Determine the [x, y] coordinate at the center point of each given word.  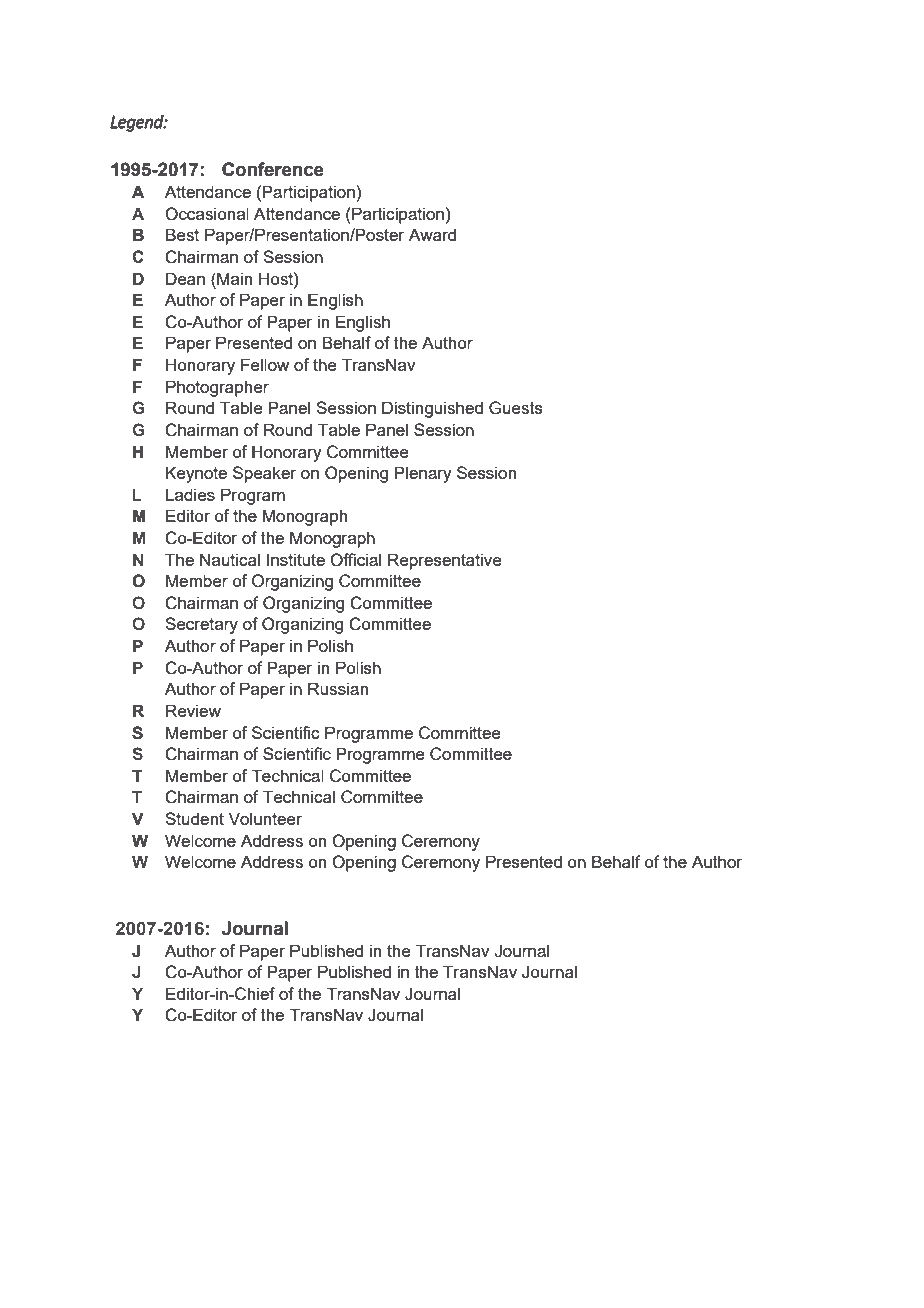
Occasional [207, 214]
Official [355, 560]
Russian [338, 688]
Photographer [217, 388]
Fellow [265, 364]
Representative [444, 561]
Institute [296, 559]
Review [193, 710]
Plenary [423, 474]
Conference [273, 169]
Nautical [230, 559]
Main [233, 278]
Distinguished [432, 409]
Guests [516, 408]
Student [194, 818]
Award [432, 234]
